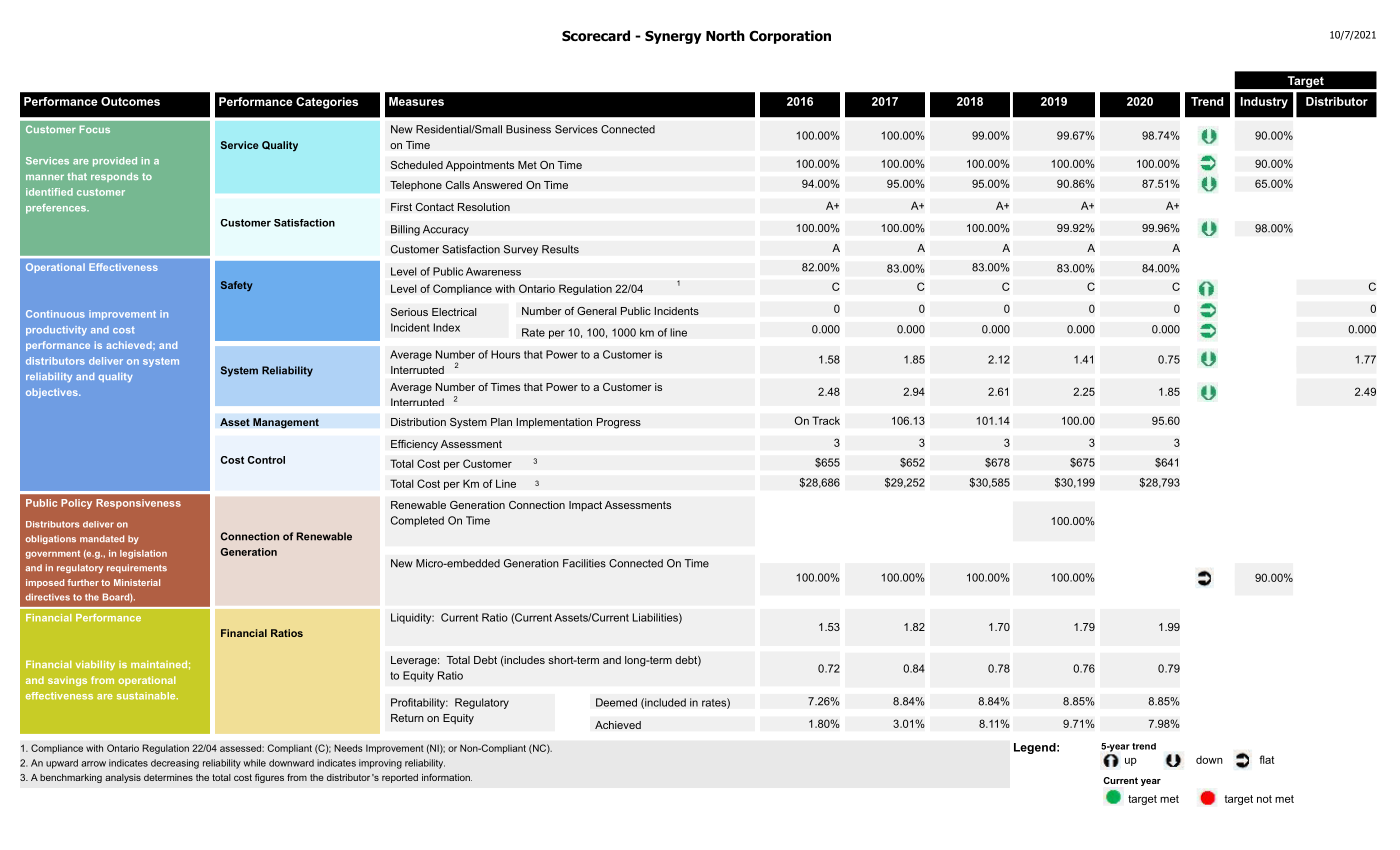  I want to click on Industry, so click(1264, 103).
